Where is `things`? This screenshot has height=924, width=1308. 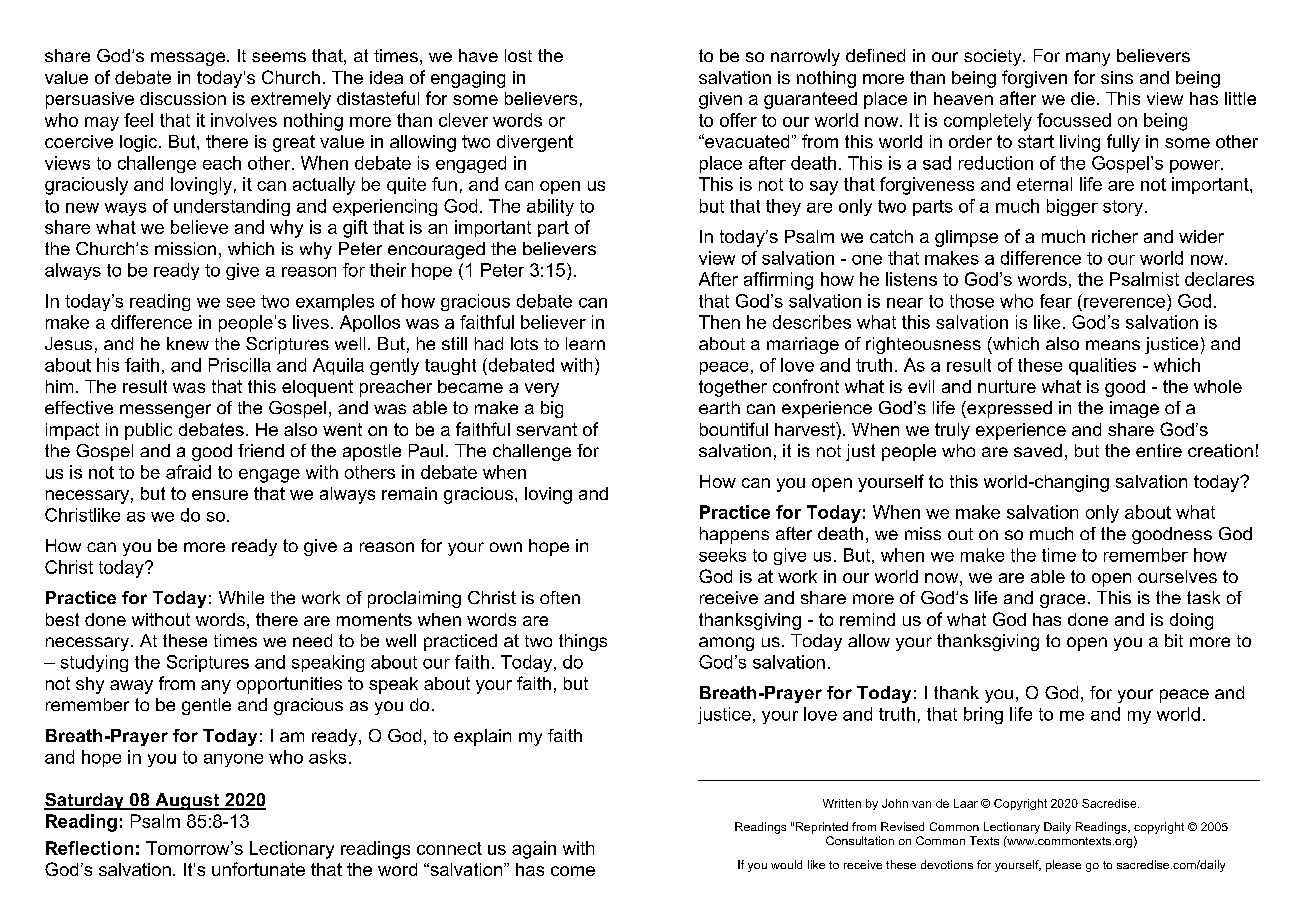
things is located at coordinates (583, 642).
